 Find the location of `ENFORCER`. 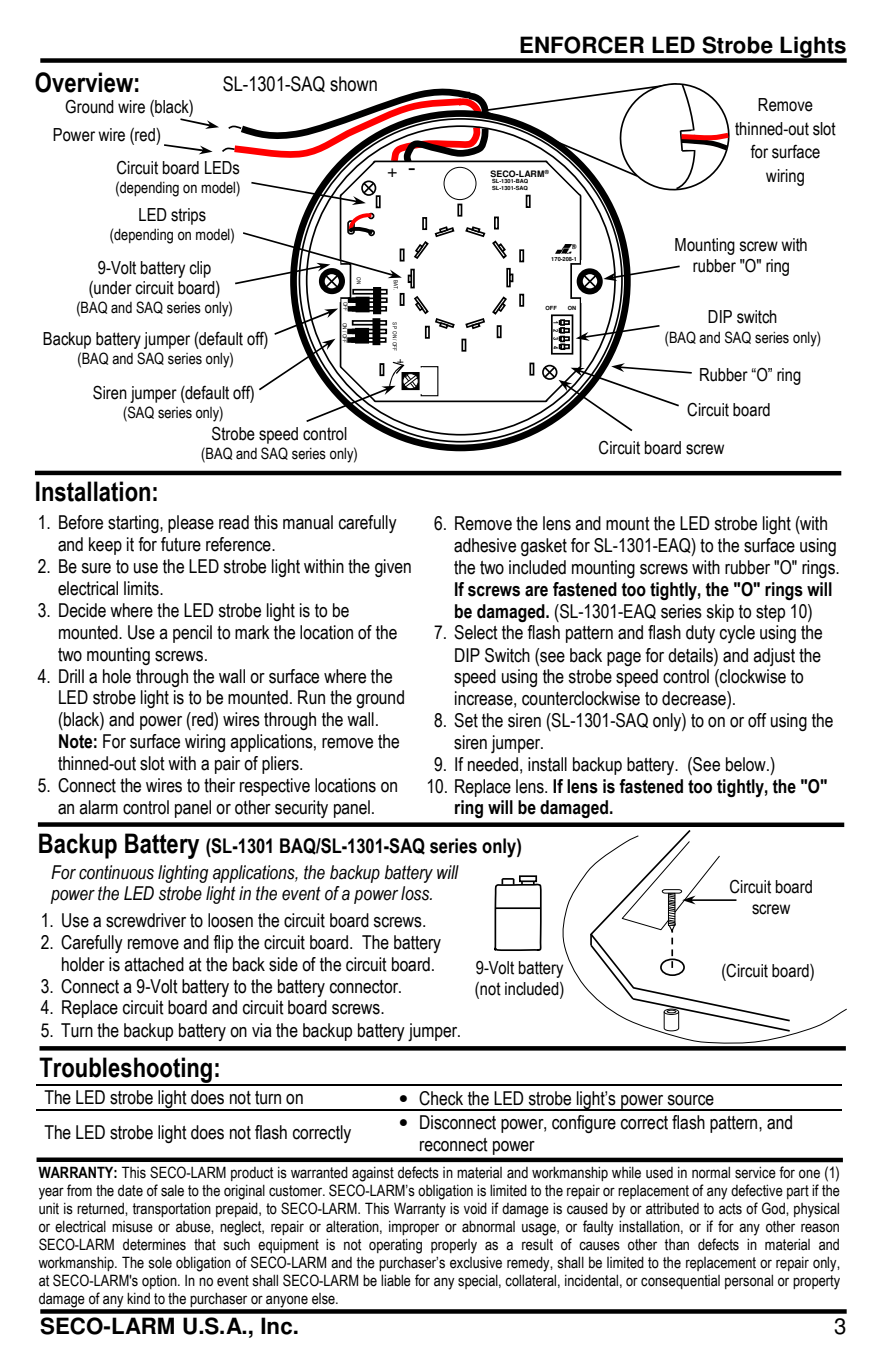

ENFORCER is located at coordinates (582, 45).
